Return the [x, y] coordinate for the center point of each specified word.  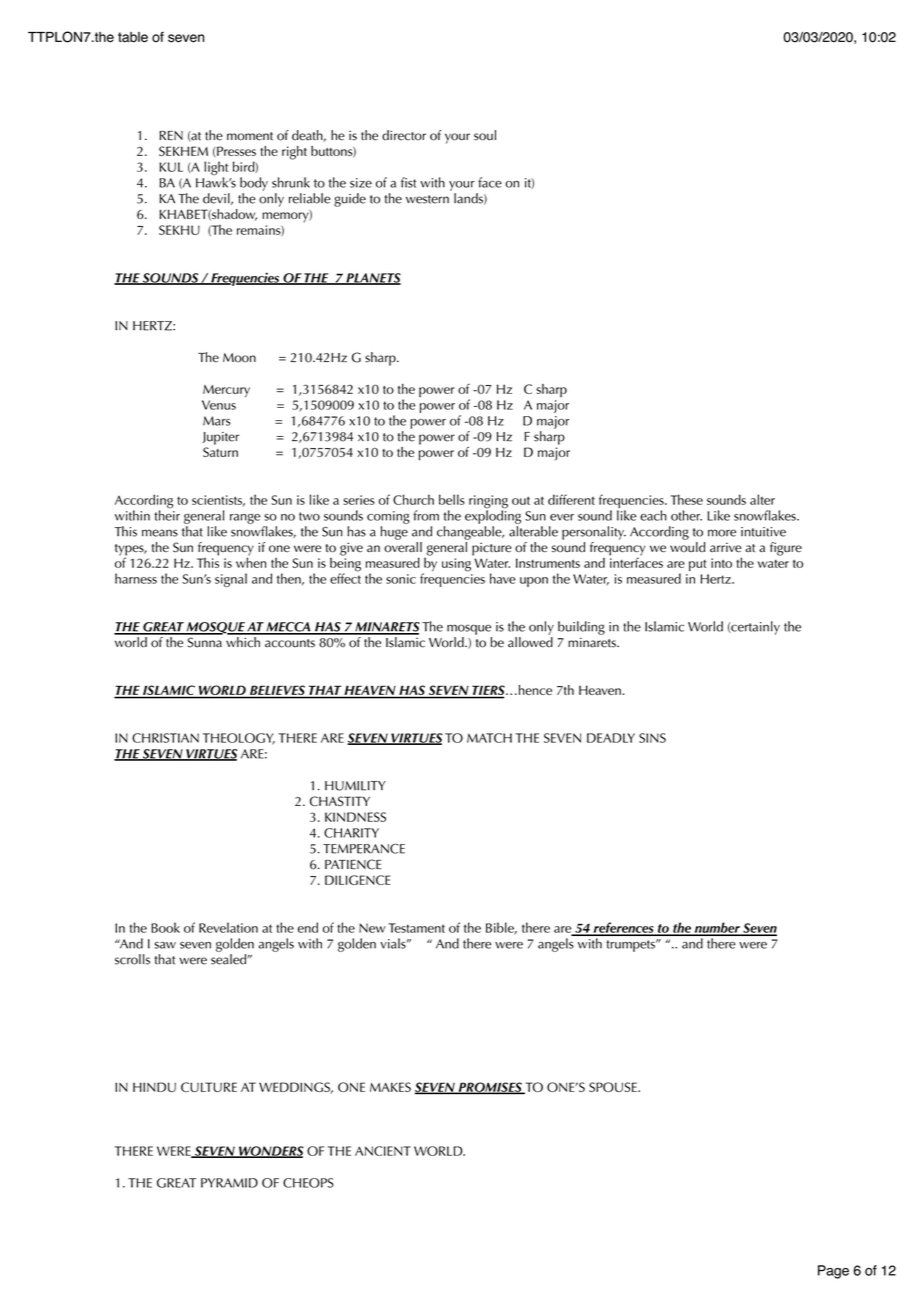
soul [485, 135]
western [427, 199]
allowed [530, 642]
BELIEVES [277, 690]
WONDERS [270, 1152]
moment [250, 136]
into [721, 563]
